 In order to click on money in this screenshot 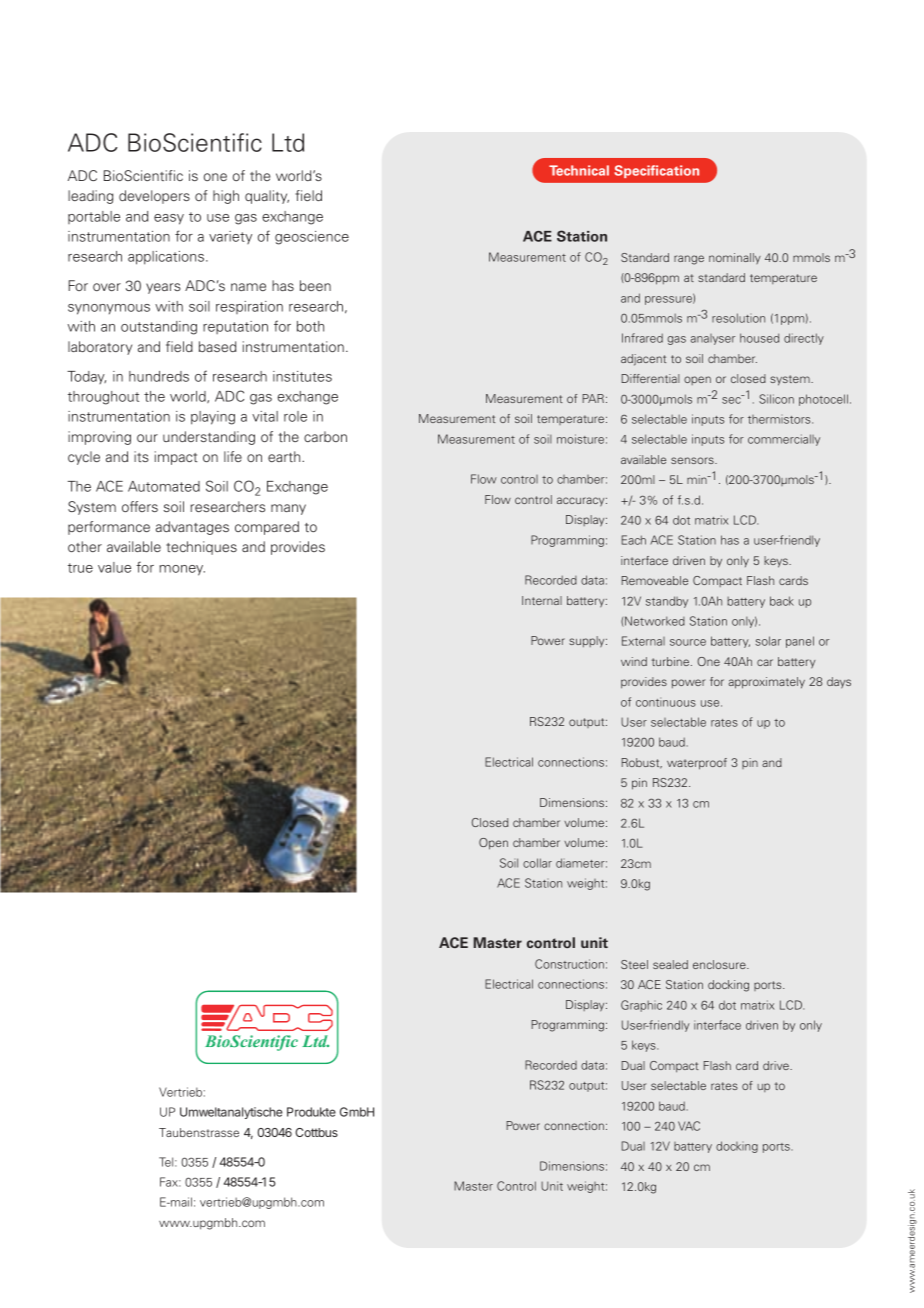, I will do `click(182, 570)`.
